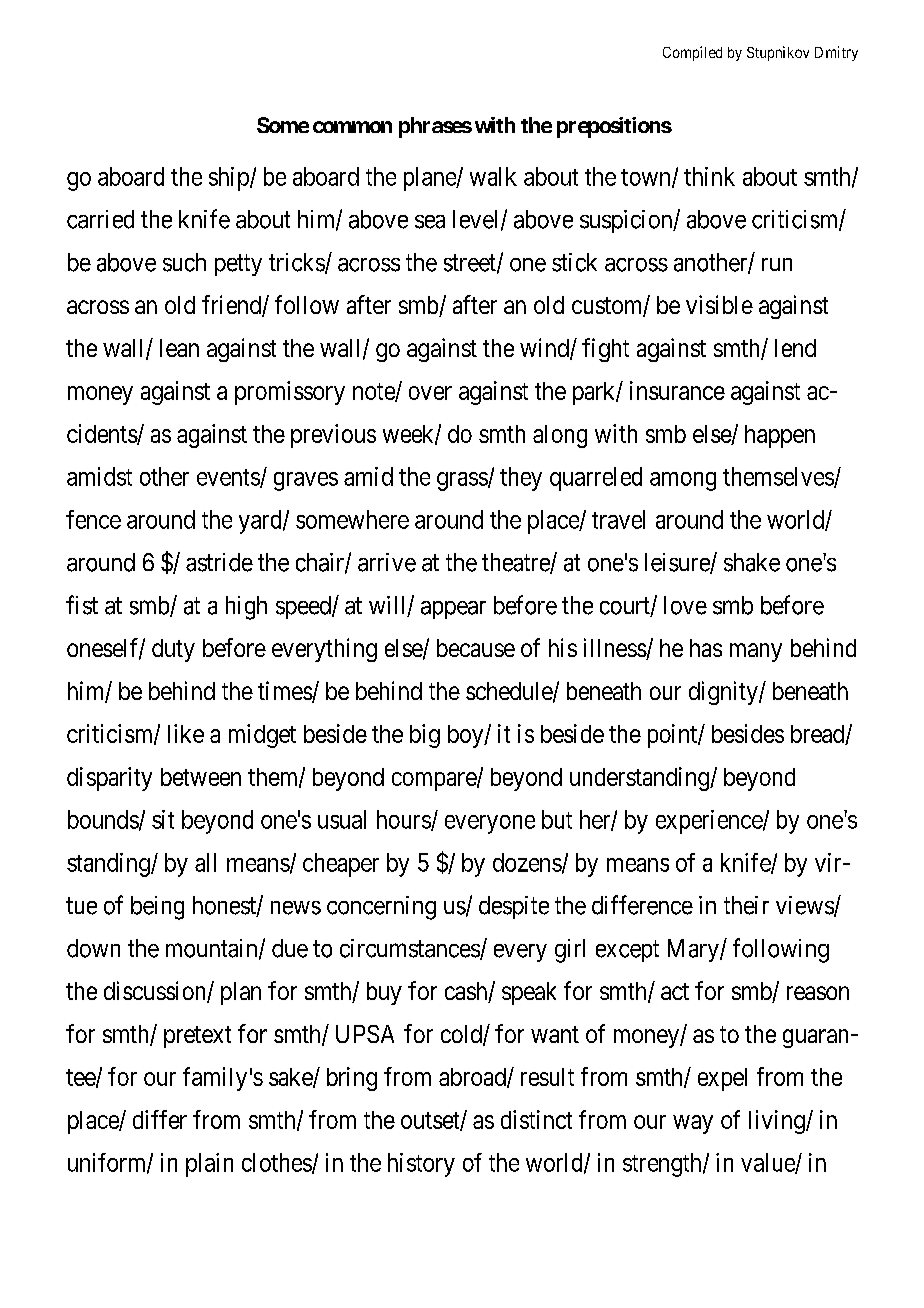  Describe the element at coordinates (527, 862) in the document. I see `dozens` at that location.
